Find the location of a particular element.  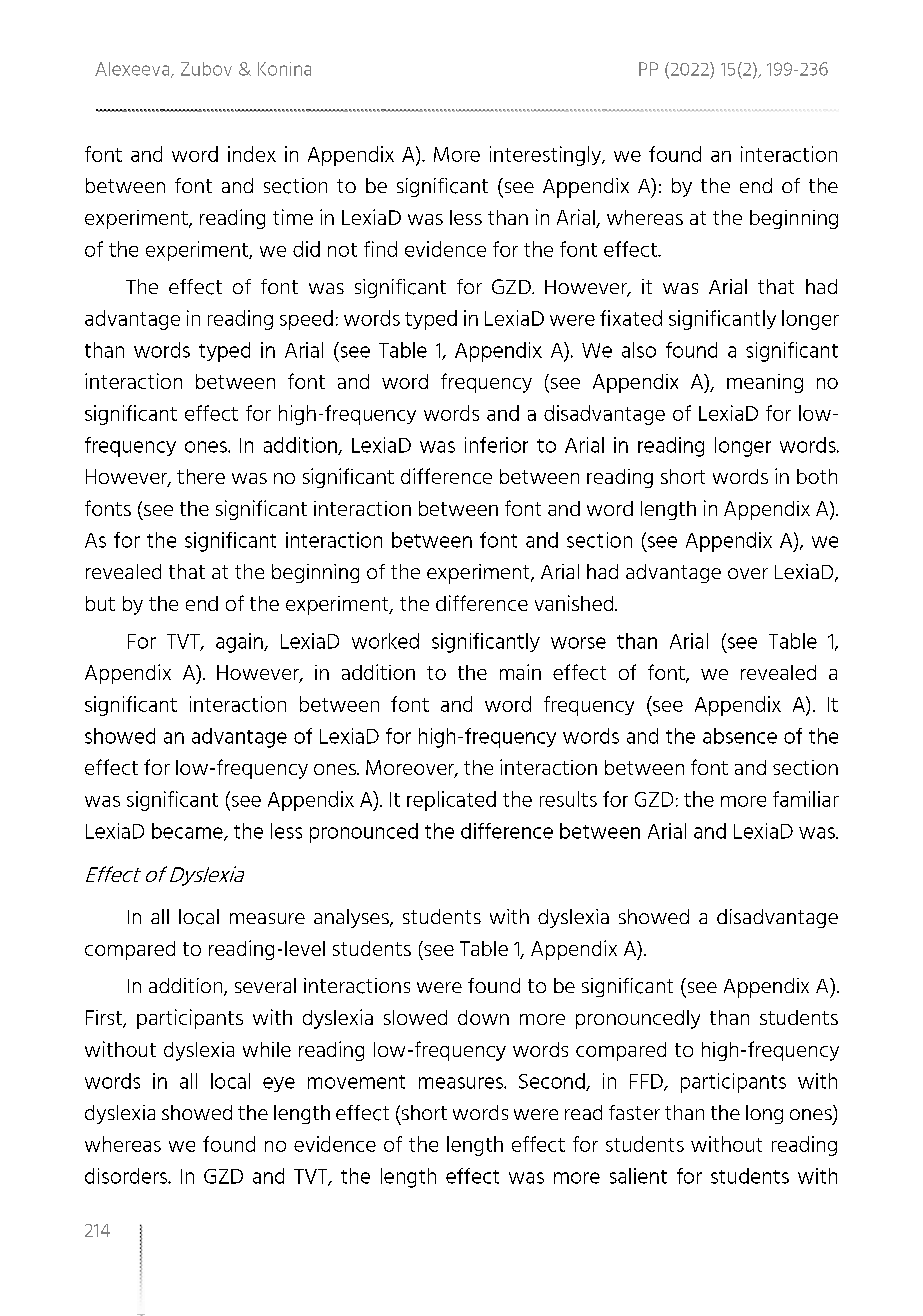

absence is located at coordinates (740, 736).
